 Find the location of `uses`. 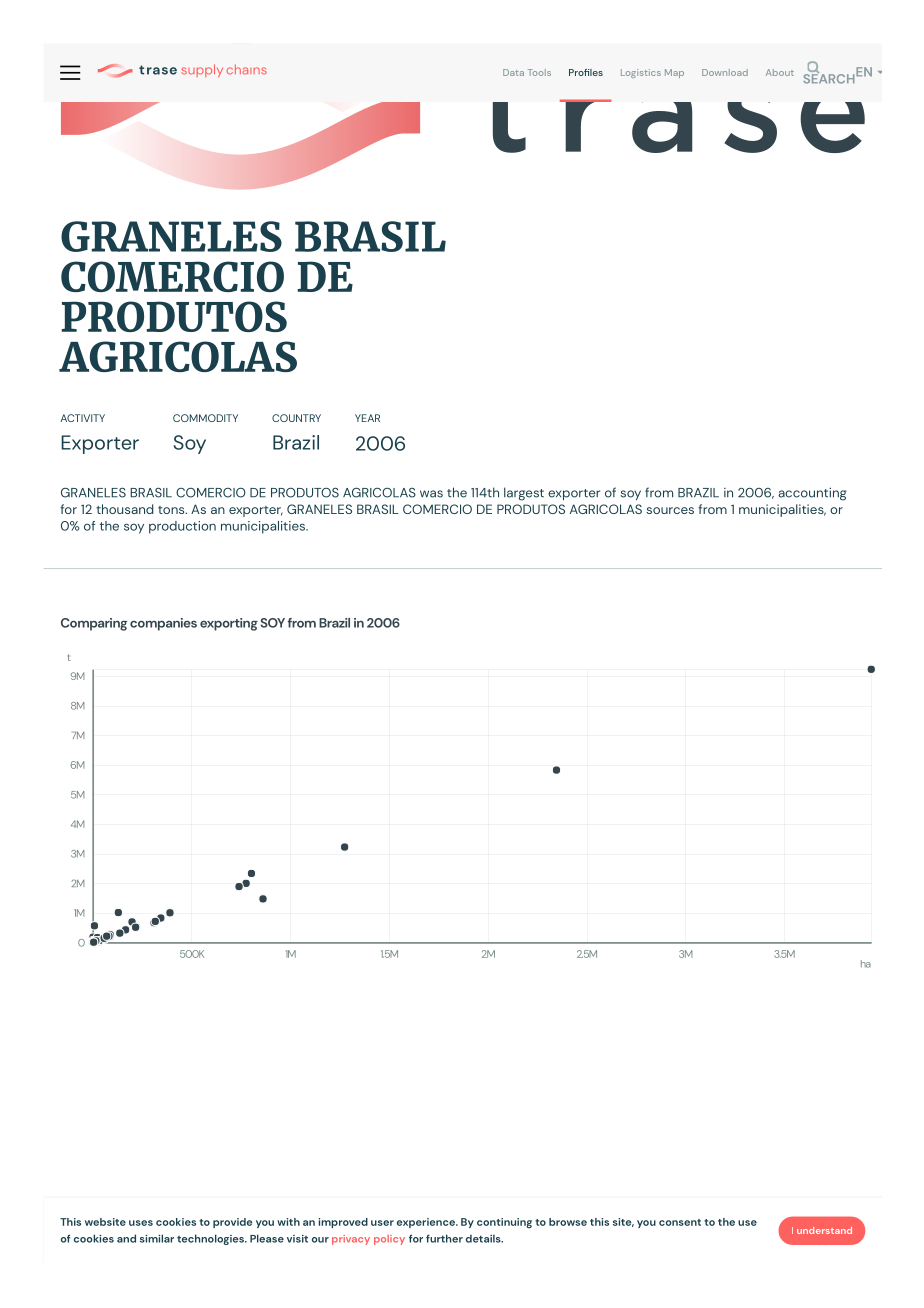

uses is located at coordinates (141, 1223).
